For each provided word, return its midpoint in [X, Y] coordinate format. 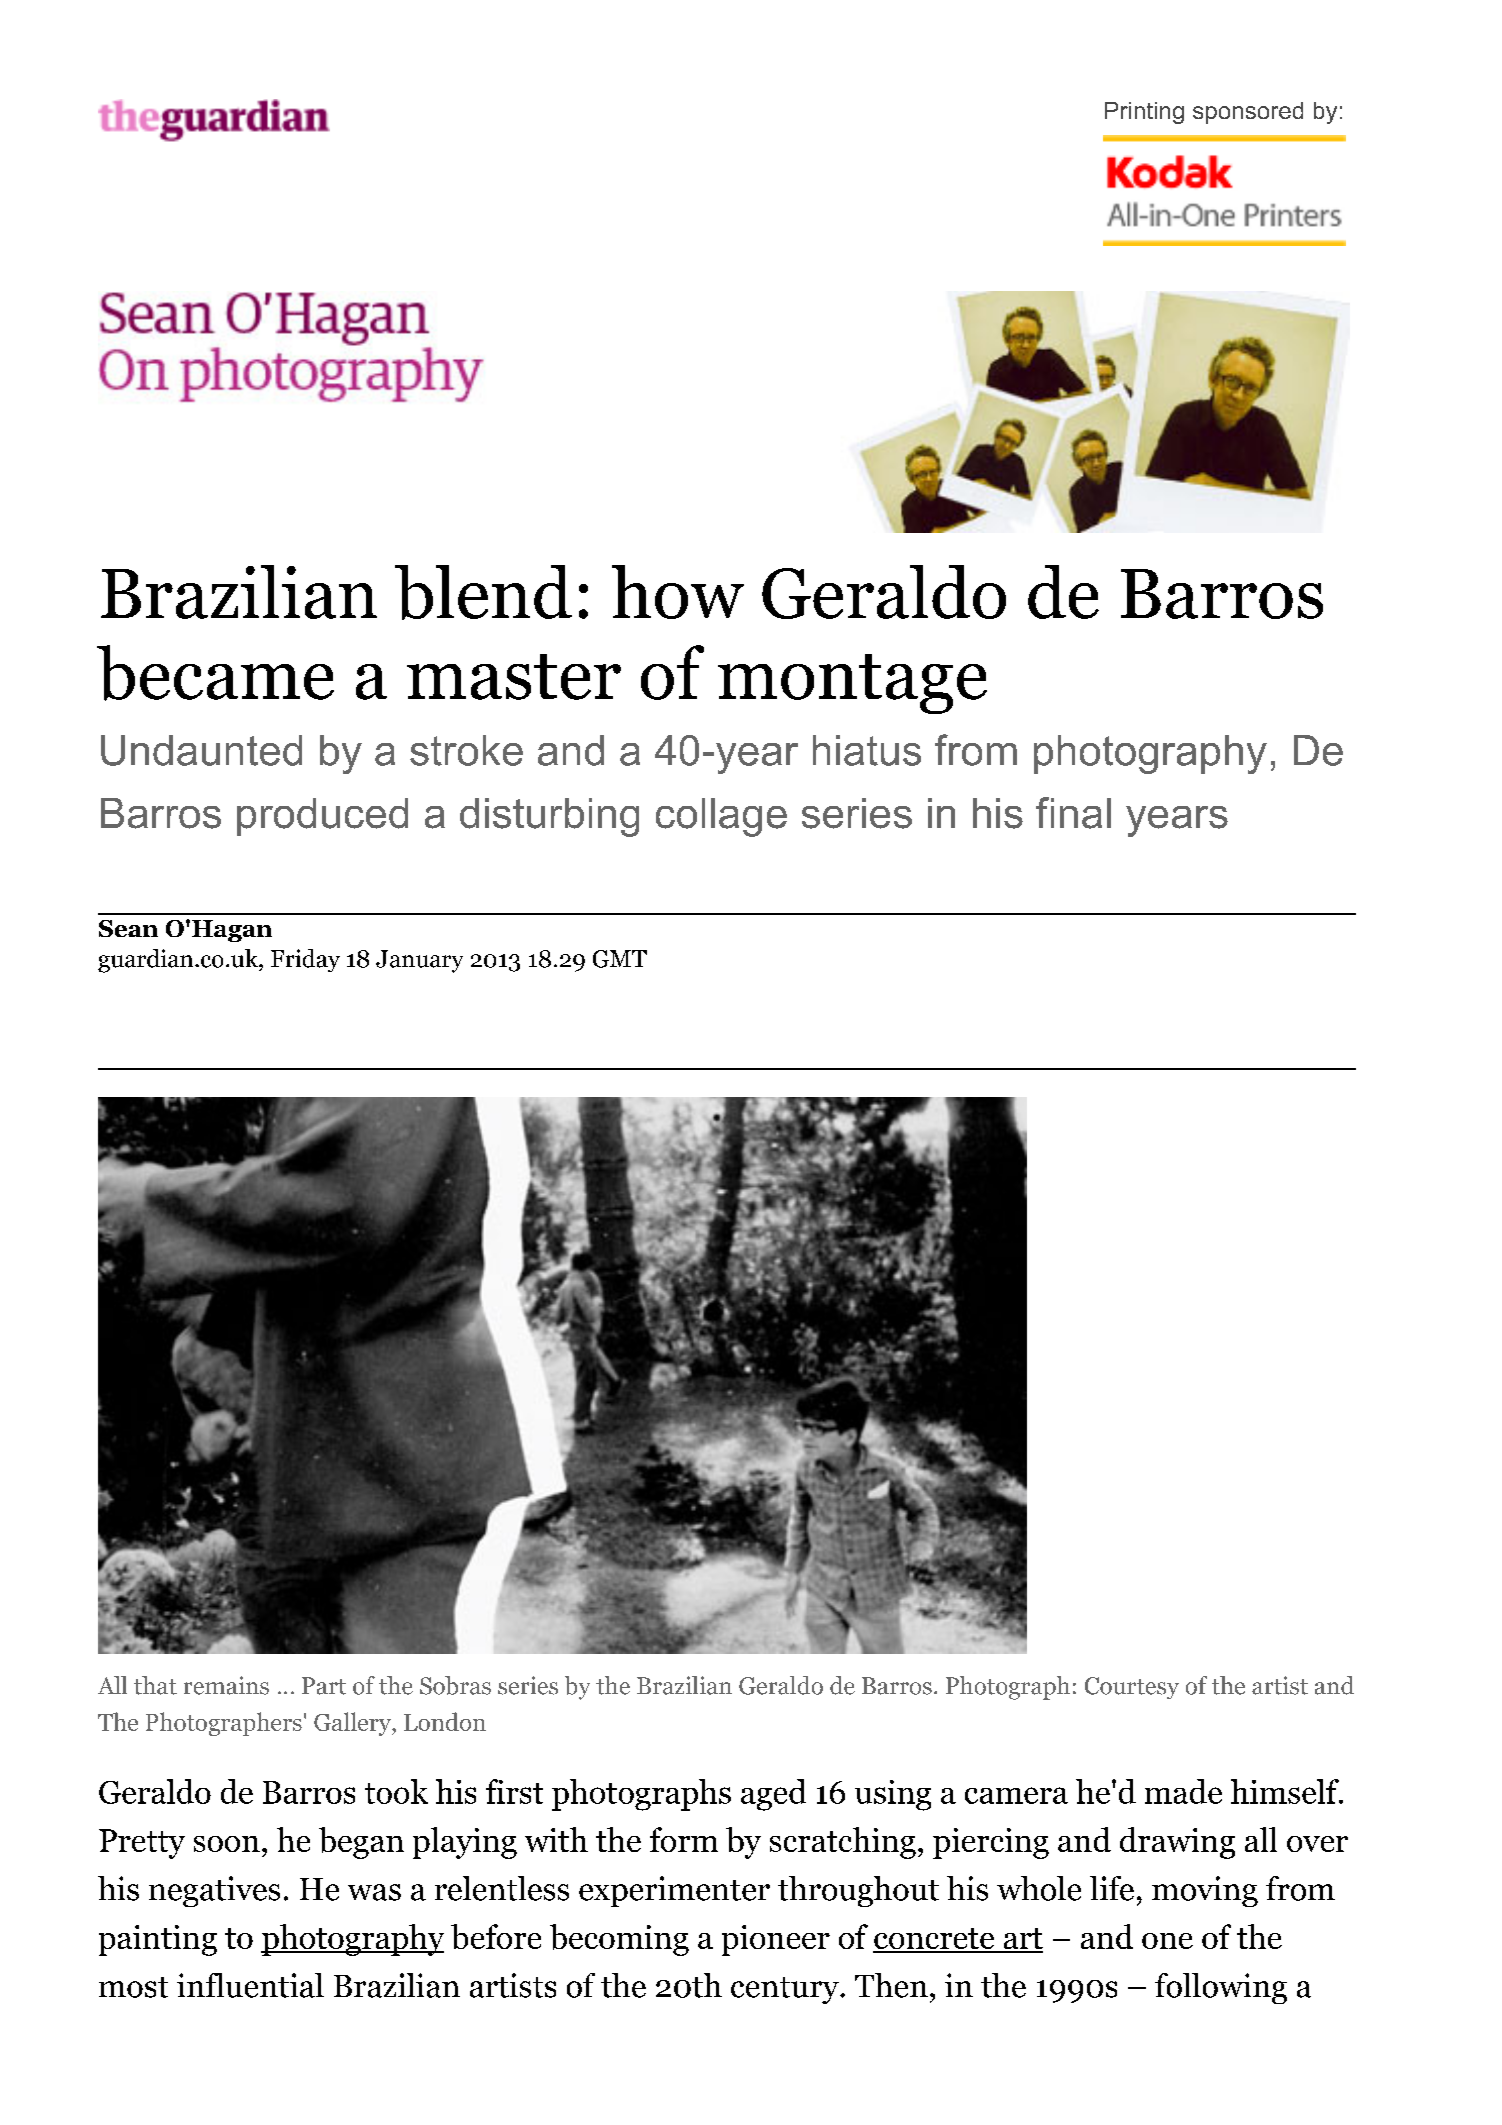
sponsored [1248, 113]
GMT [620, 959]
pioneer [776, 1940]
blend [483, 592]
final [1073, 813]
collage [721, 817]
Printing [1144, 113]
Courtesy [1132, 1688]
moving [1205, 1891]
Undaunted [201, 750]
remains [226, 1685]
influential [250, 1985]
